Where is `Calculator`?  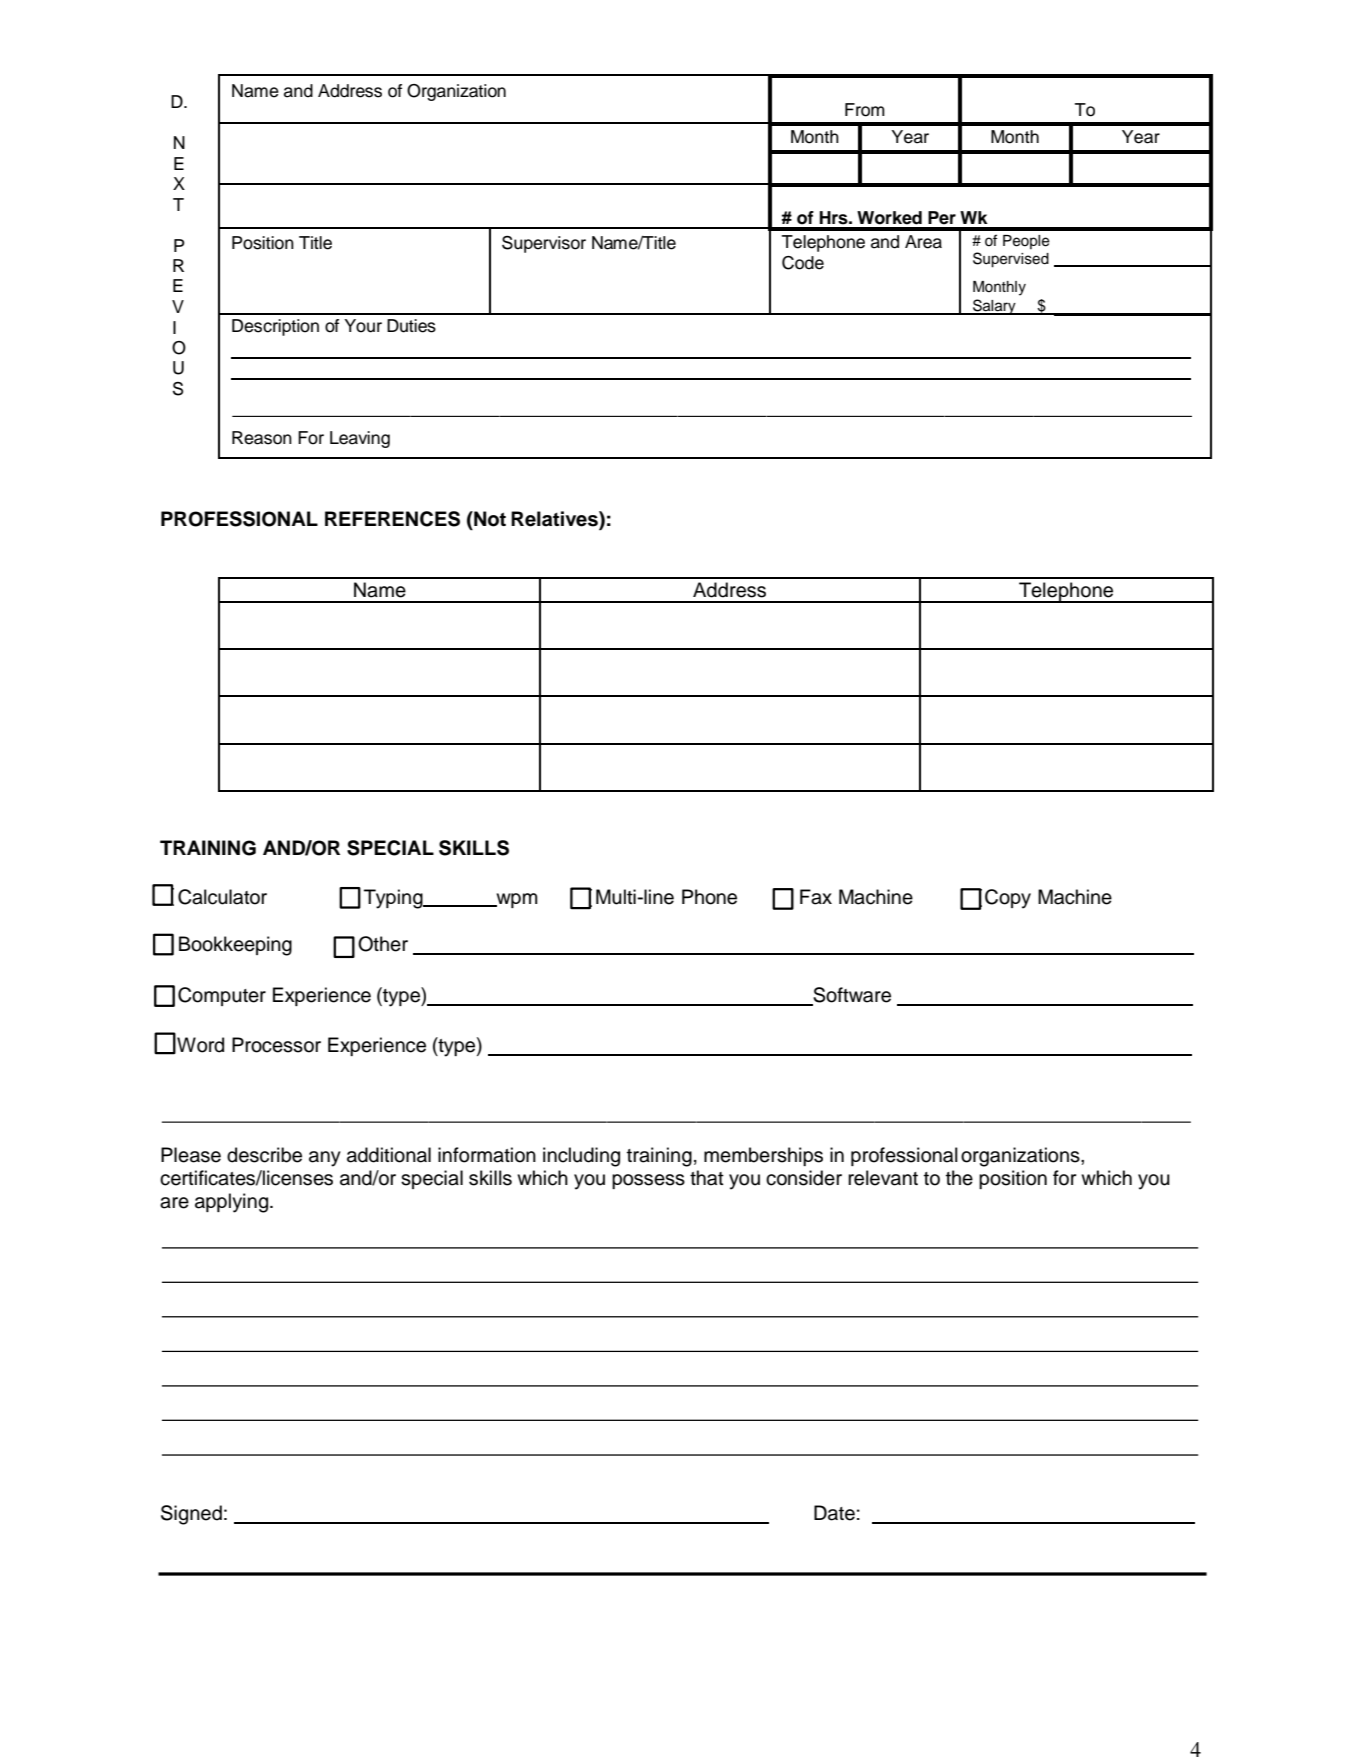
Calculator is located at coordinates (222, 897).
